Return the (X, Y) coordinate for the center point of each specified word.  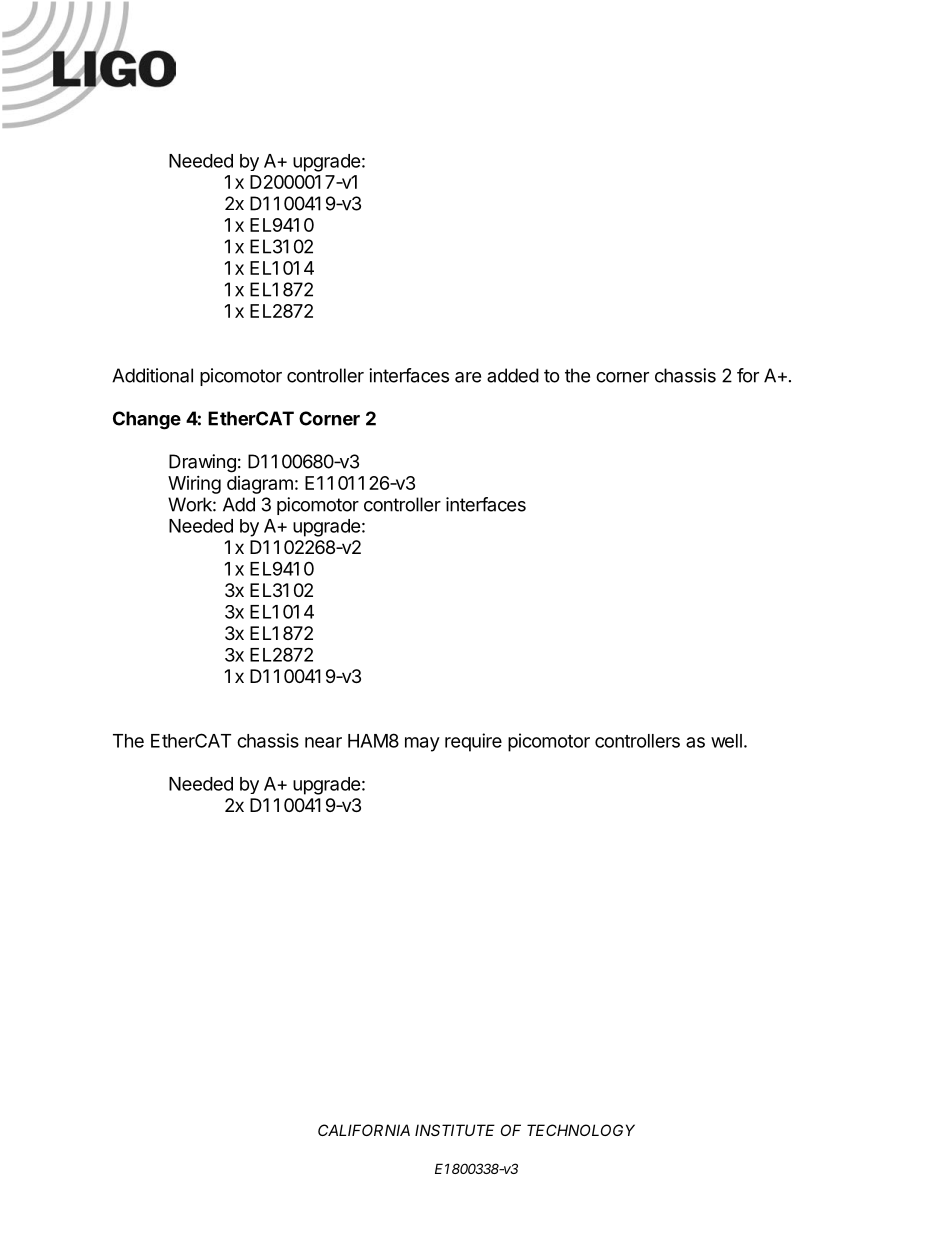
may (422, 744)
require (473, 742)
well (726, 741)
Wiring (194, 485)
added (513, 375)
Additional (152, 375)
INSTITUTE (455, 1130)
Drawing (202, 463)
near (323, 742)
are (468, 377)
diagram (260, 485)
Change (147, 420)
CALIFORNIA (364, 1130)
